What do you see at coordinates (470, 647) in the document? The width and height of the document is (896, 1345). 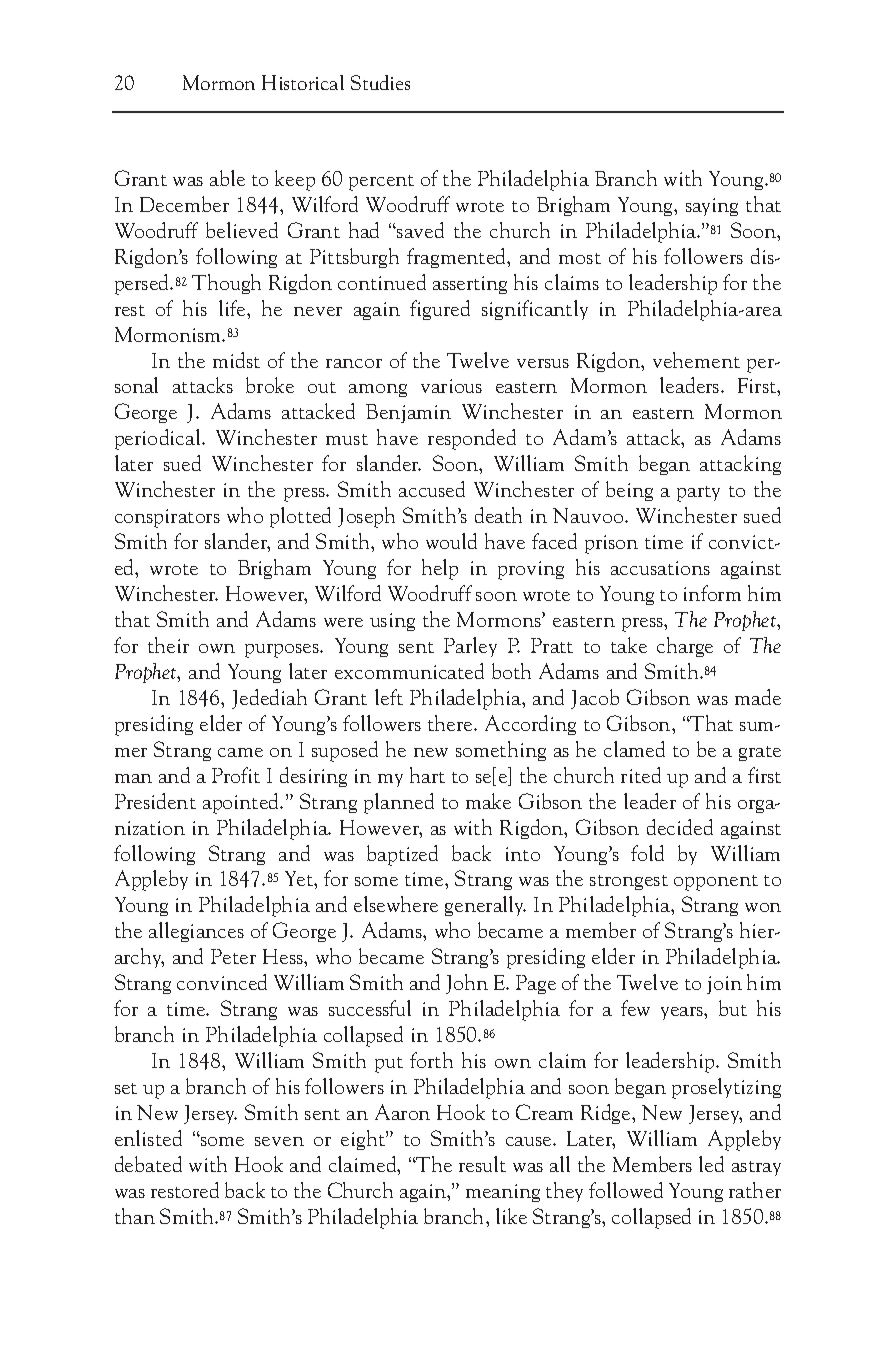 I see `Parley` at bounding box center [470, 647].
